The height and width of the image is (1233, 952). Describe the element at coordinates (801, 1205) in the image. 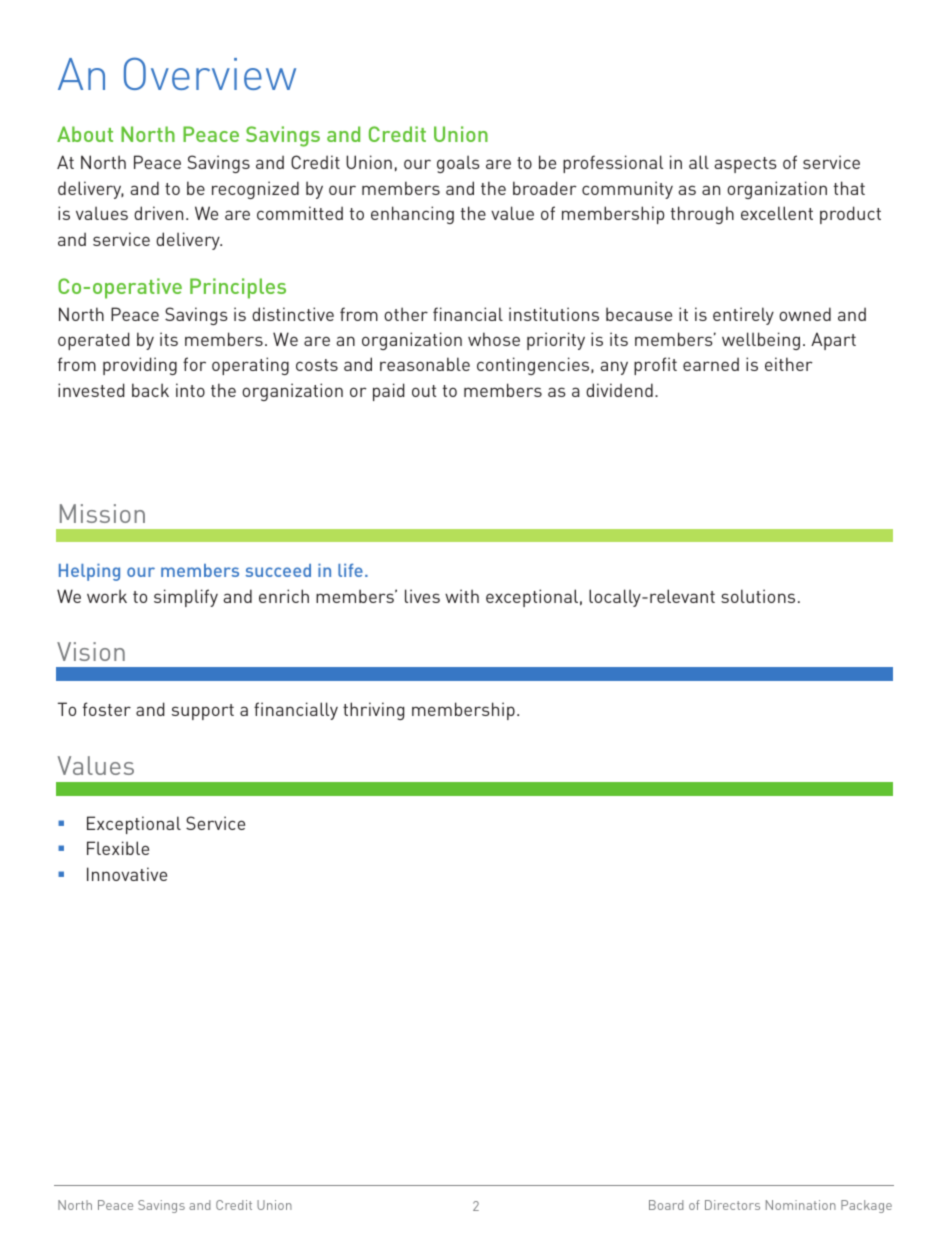

I see `Nomination` at that location.
